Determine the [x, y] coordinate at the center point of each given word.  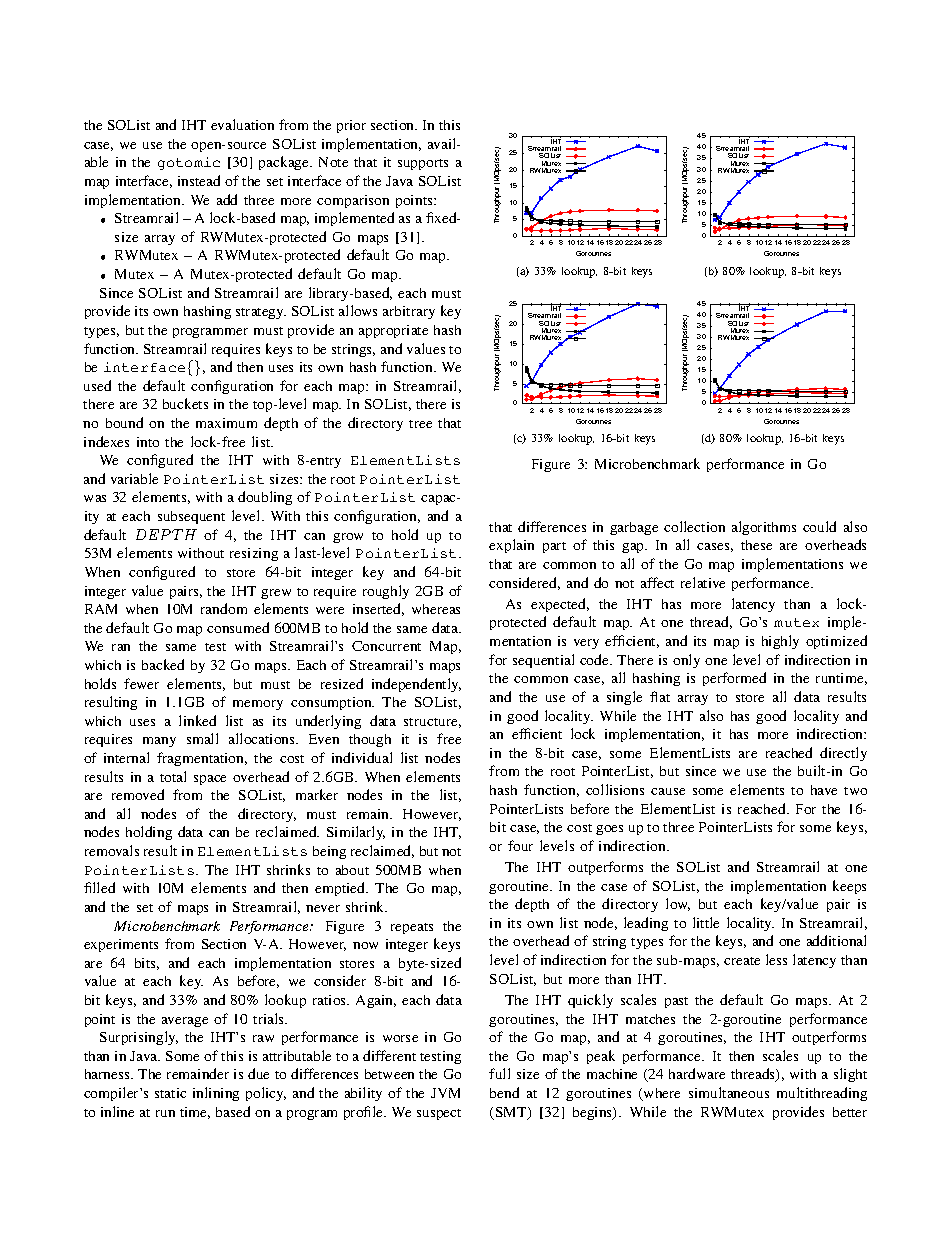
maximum [226, 423]
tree [420, 424]
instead [199, 180]
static [170, 1093]
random [224, 608]
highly [780, 642]
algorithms [764, 528]
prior [351, 126]
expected [560, 605]
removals [112, 850]
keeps [849, 887]
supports [423, 164]
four [520, 845]
